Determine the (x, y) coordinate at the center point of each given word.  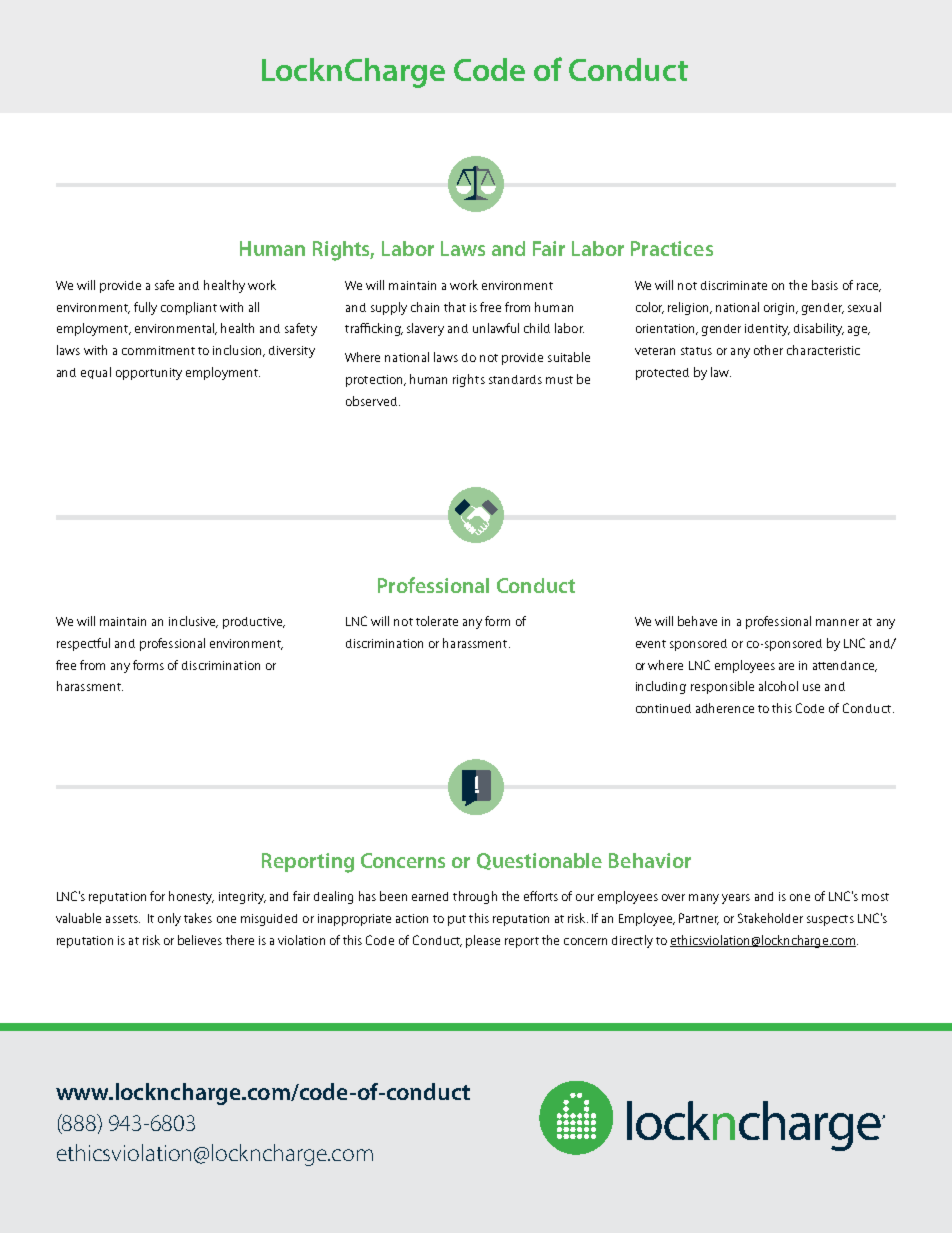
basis (825, 285)
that (455, 307)
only (169, 919)
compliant (189, 308)
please (483, 941)
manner (837, 622)
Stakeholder (770, 918)
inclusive (193, 622)
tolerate (437, 621)
